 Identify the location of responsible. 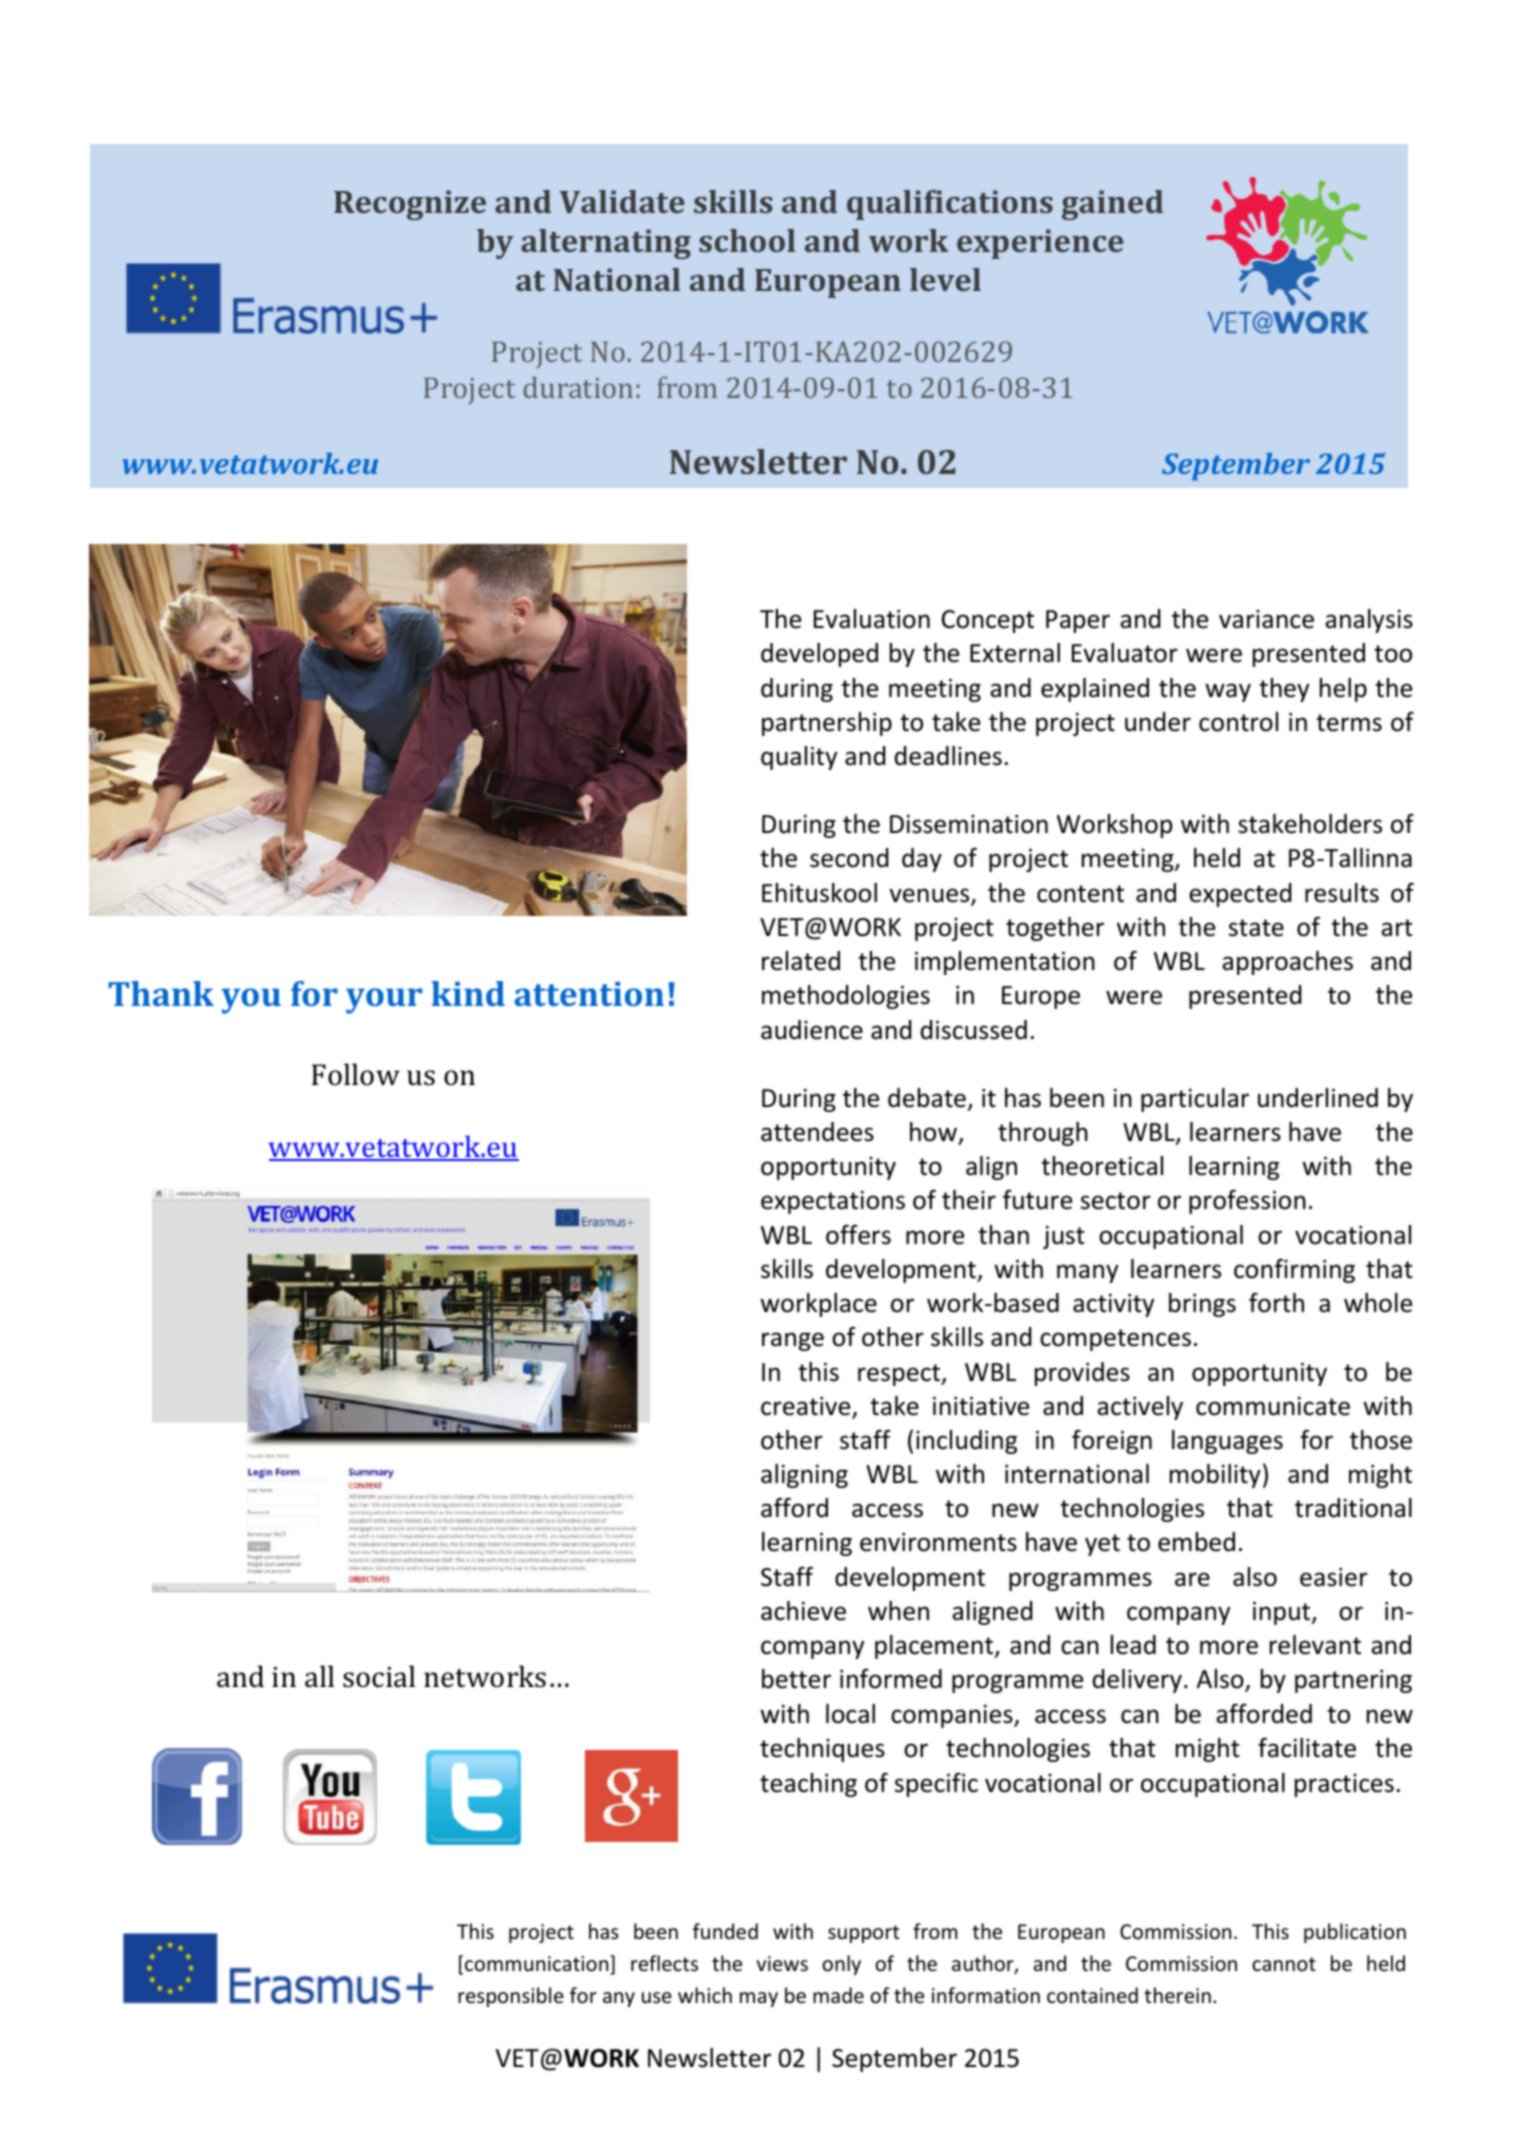
(511, 1997).
